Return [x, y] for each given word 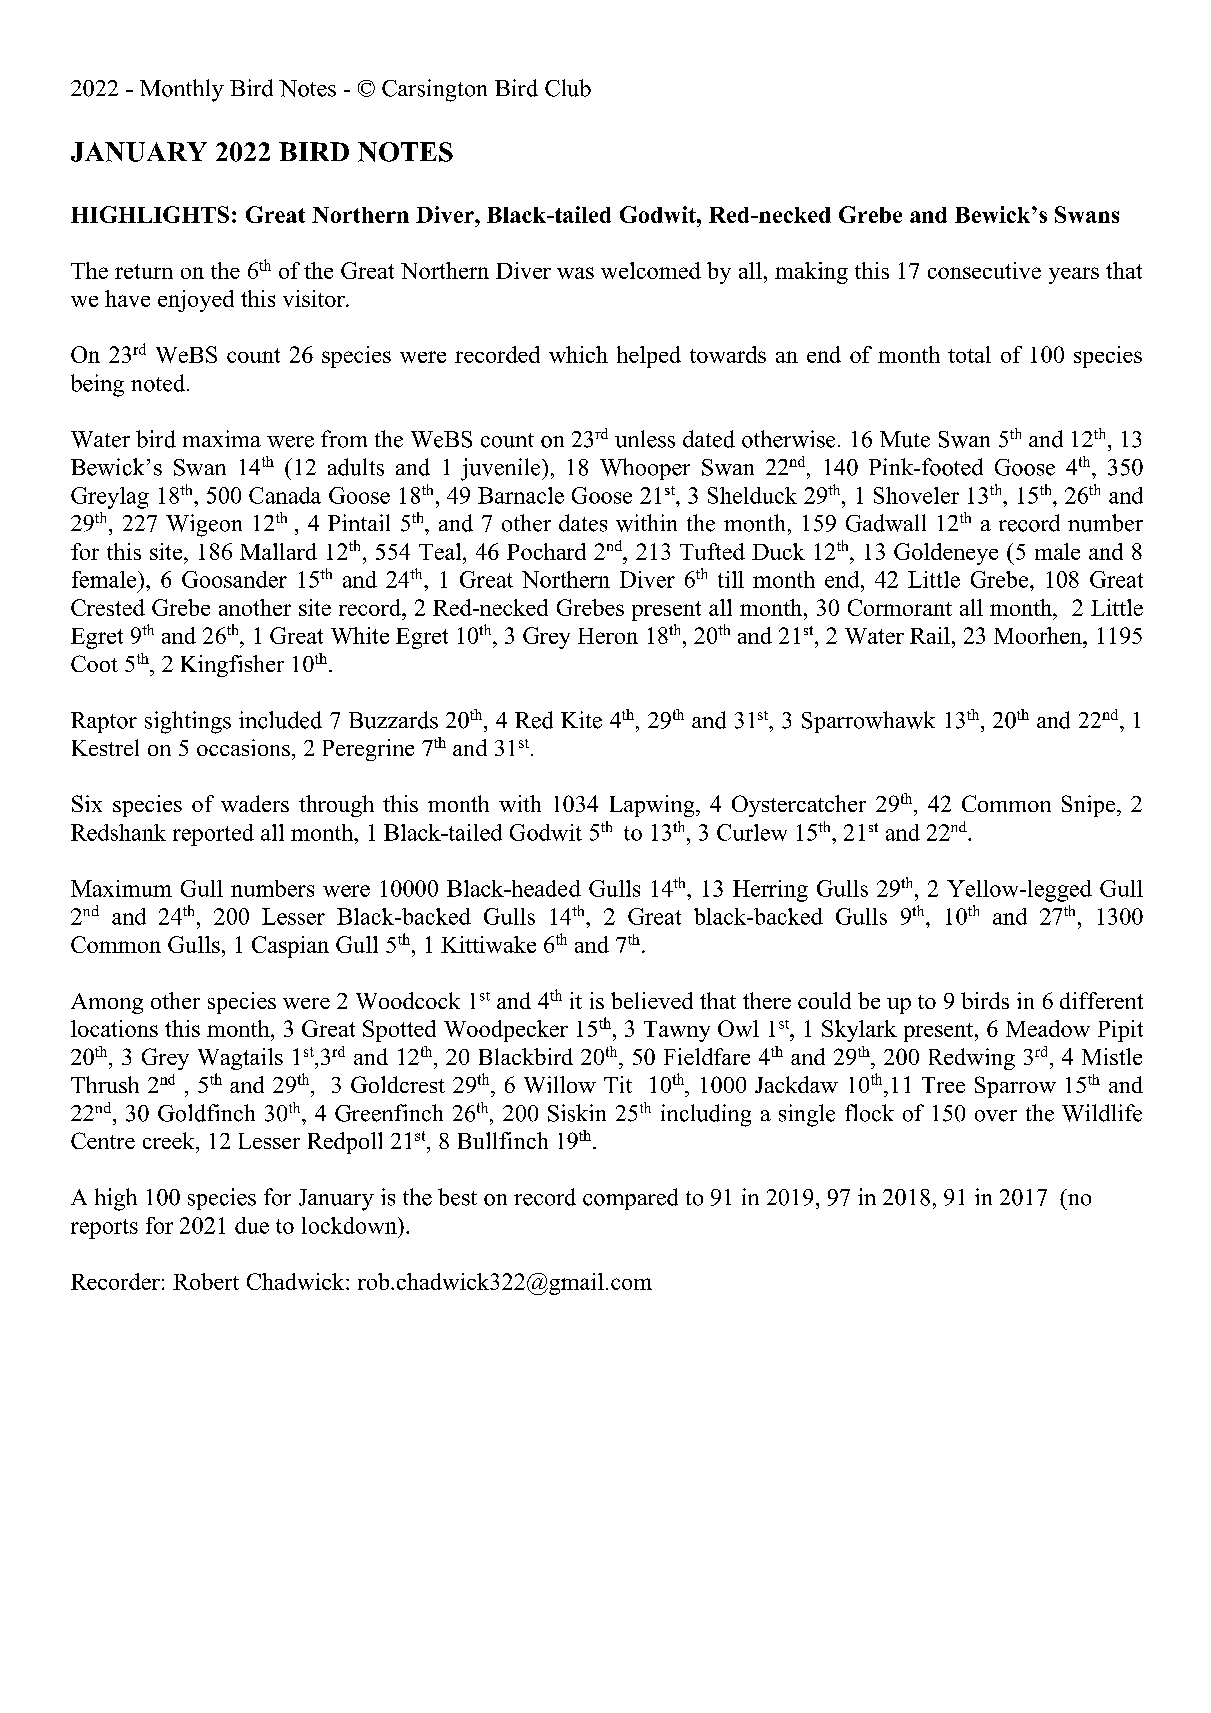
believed [652, 1000]
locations [114, 1028]
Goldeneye [946, 554]
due [252, 1225]
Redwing [972, 1059]
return [144, 271]
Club [568, 88]
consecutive [984, 270]
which [578, 354]
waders [255, 803]
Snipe [1090, 806]
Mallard [278, 551]
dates [583, 523]
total [969, 354]
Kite [581, 720]
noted [159, 383]
